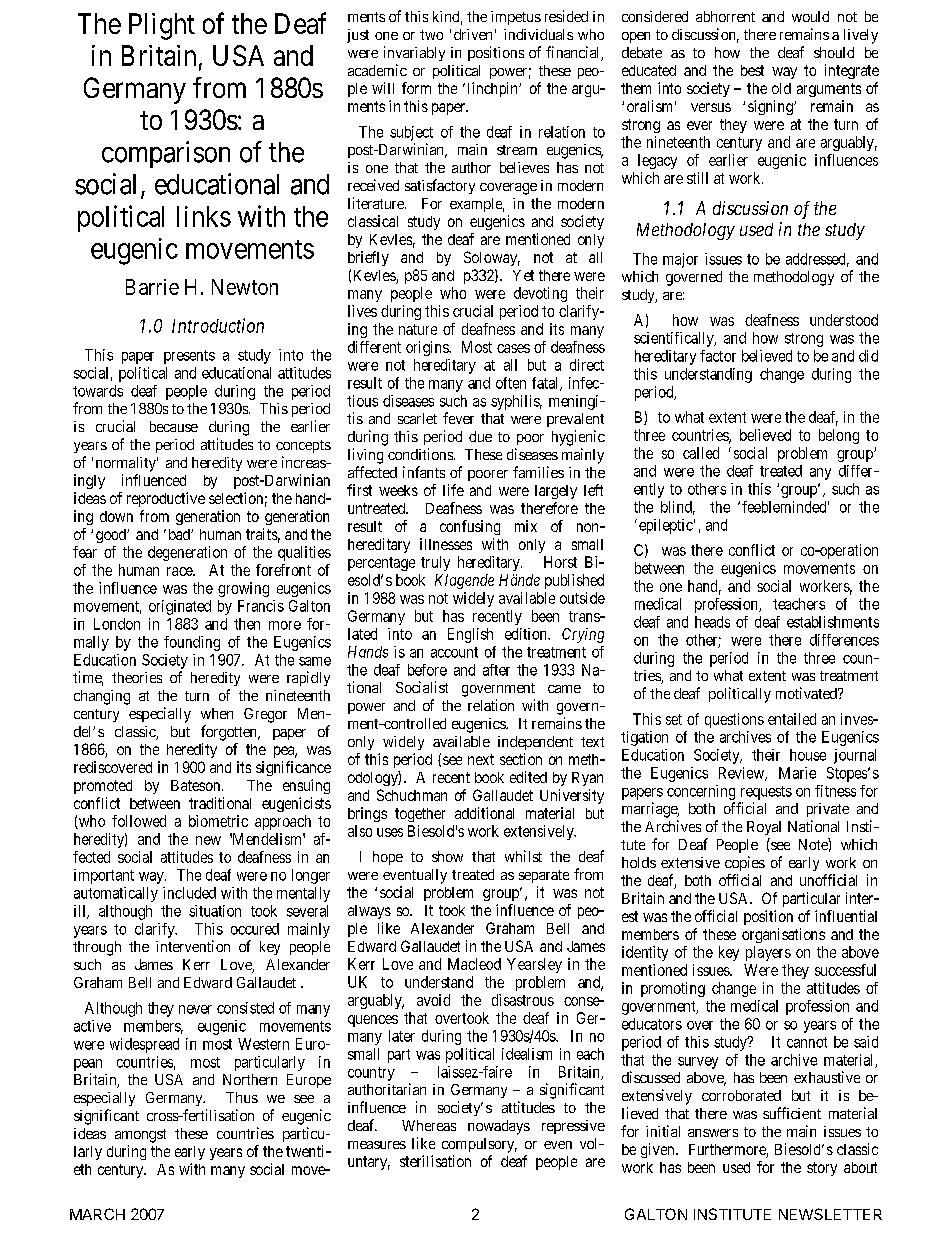 Image resolution: width=952 pixels, height=1233 pixels. I want to click on story, so click(822, 1169).
